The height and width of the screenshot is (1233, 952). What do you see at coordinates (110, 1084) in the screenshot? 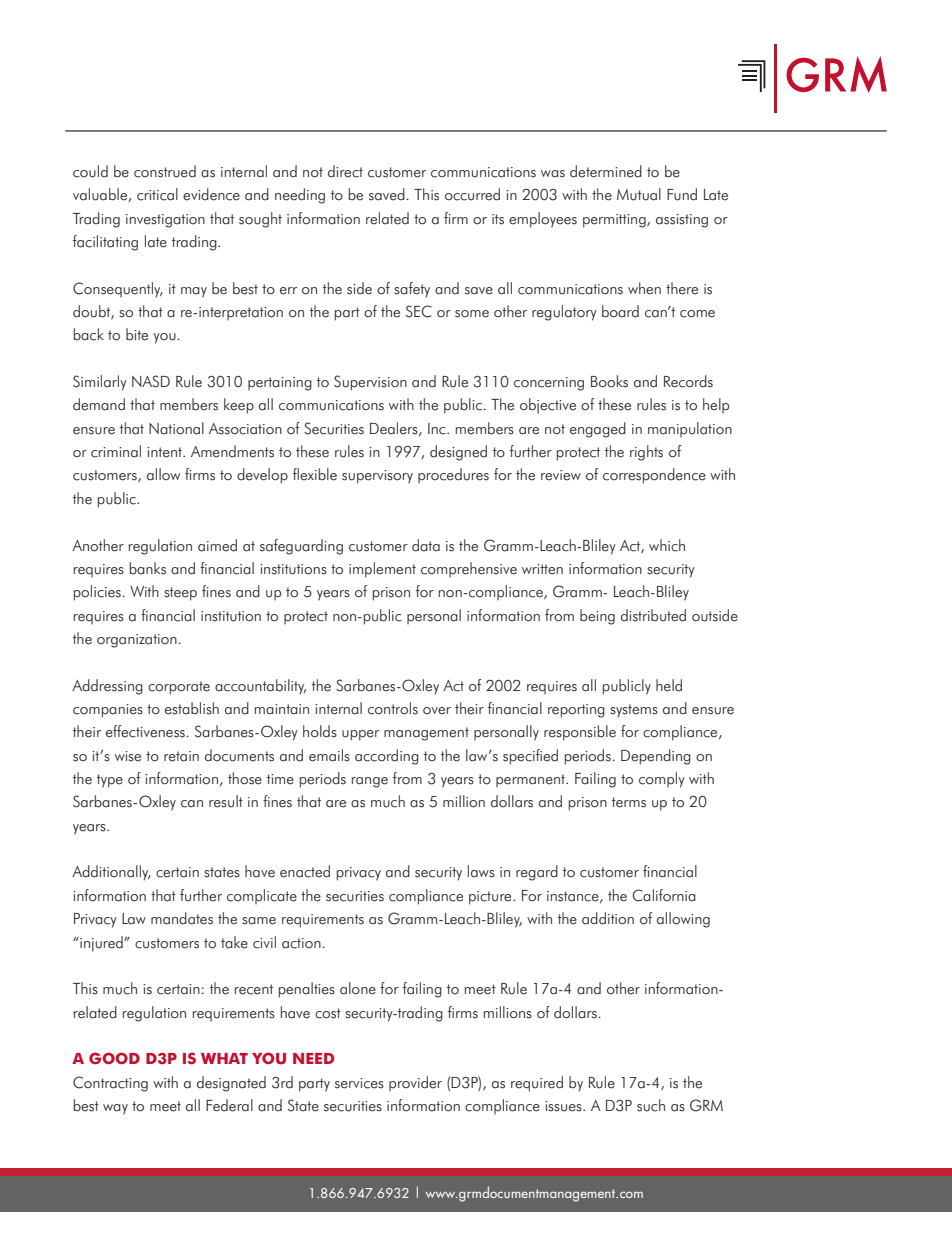
I see `Contracting` at bounding box center [110, 1084].
